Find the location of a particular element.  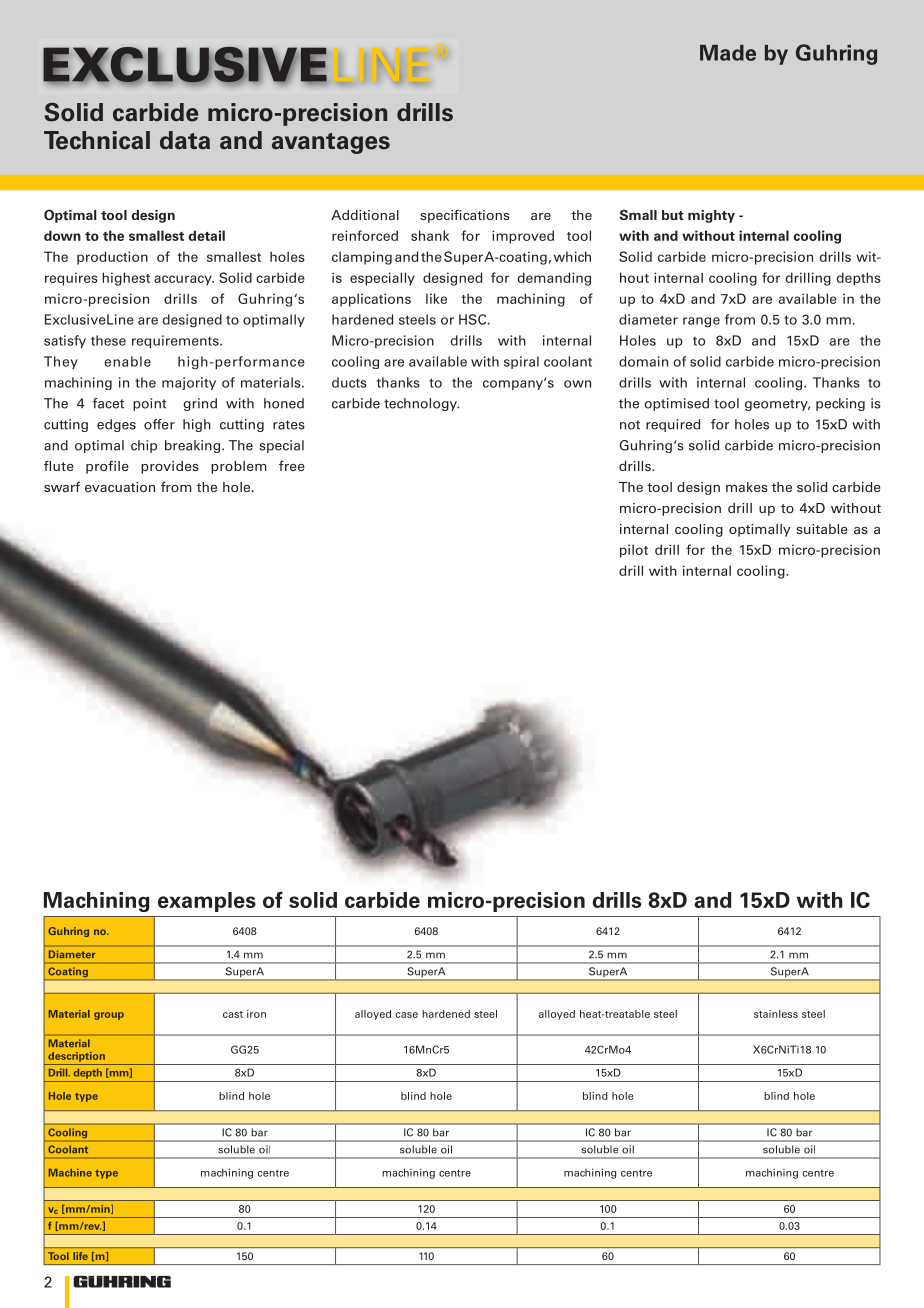

cast is located at coordinates (233, 1014).
